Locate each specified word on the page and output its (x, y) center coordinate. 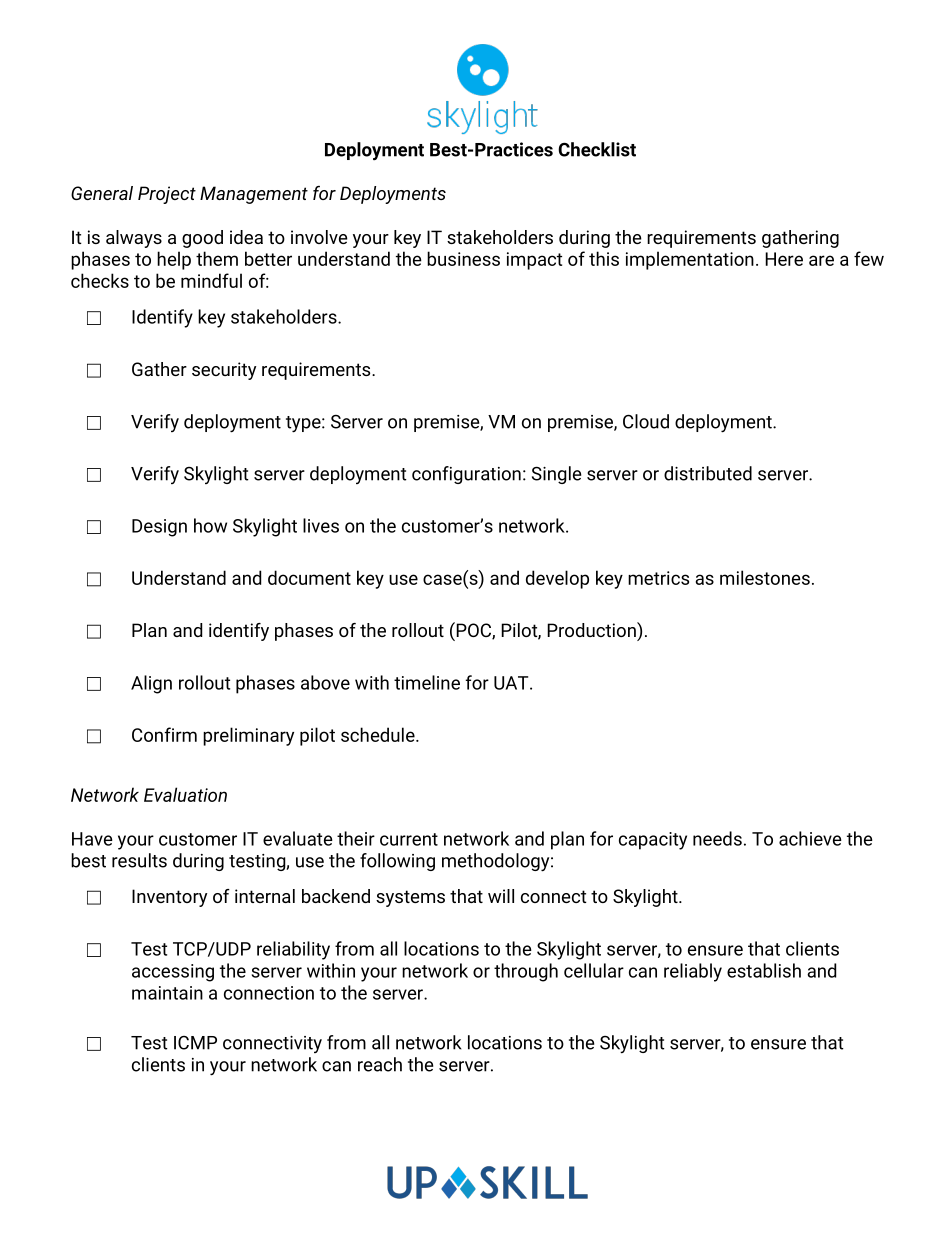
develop (557, 579)
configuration (466, 475)
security (224, 371)
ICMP (195, 1043)
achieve (810, 838)
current (409, 839)
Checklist (597, 149)
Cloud (646, 421)
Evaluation (185, 794)
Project (167, 195)
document (309, 577)
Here (784, 259)
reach (380, 1064)
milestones (765, 577)
